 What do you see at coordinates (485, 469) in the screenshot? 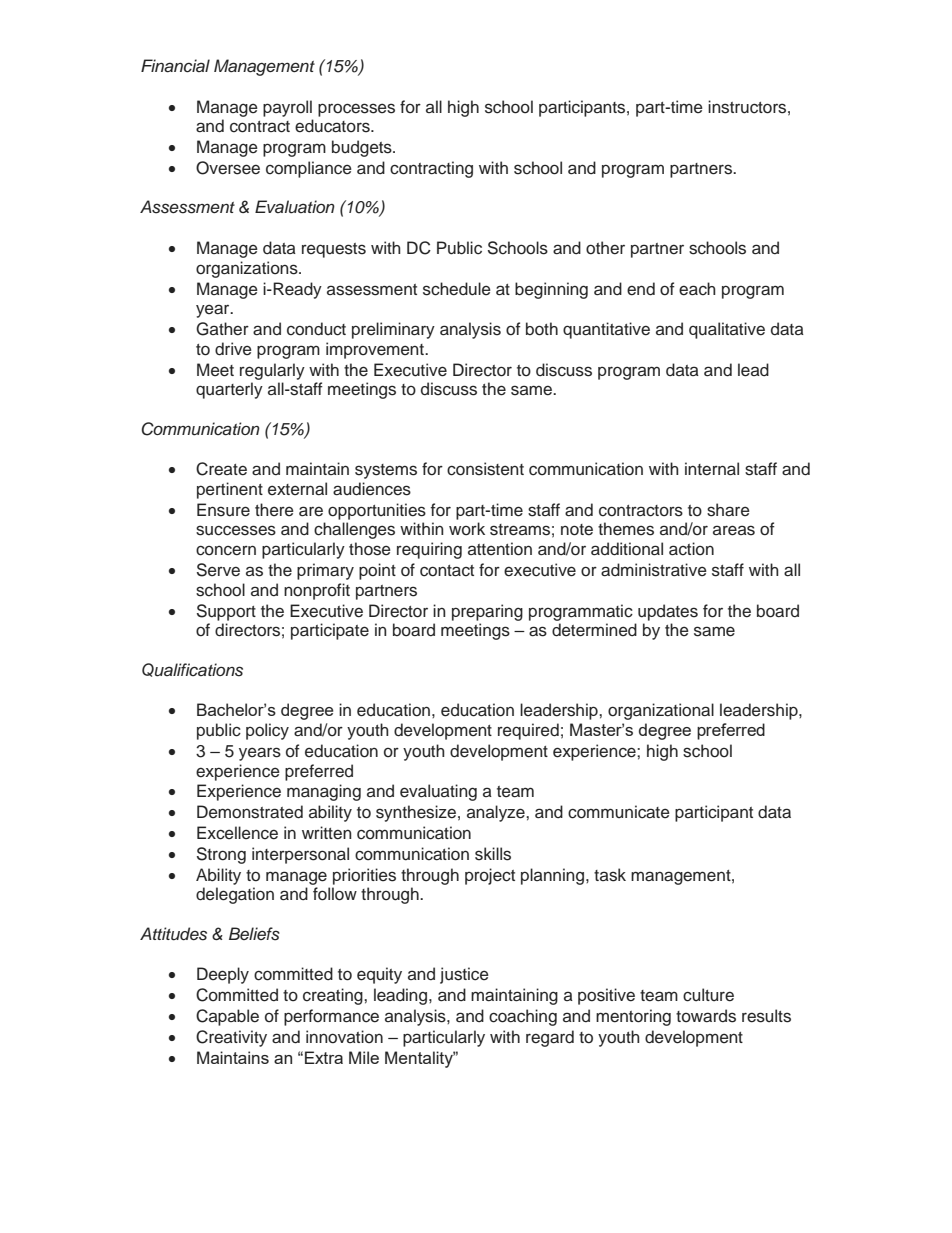
I see `consistent` at bounding box center [485, 469].
